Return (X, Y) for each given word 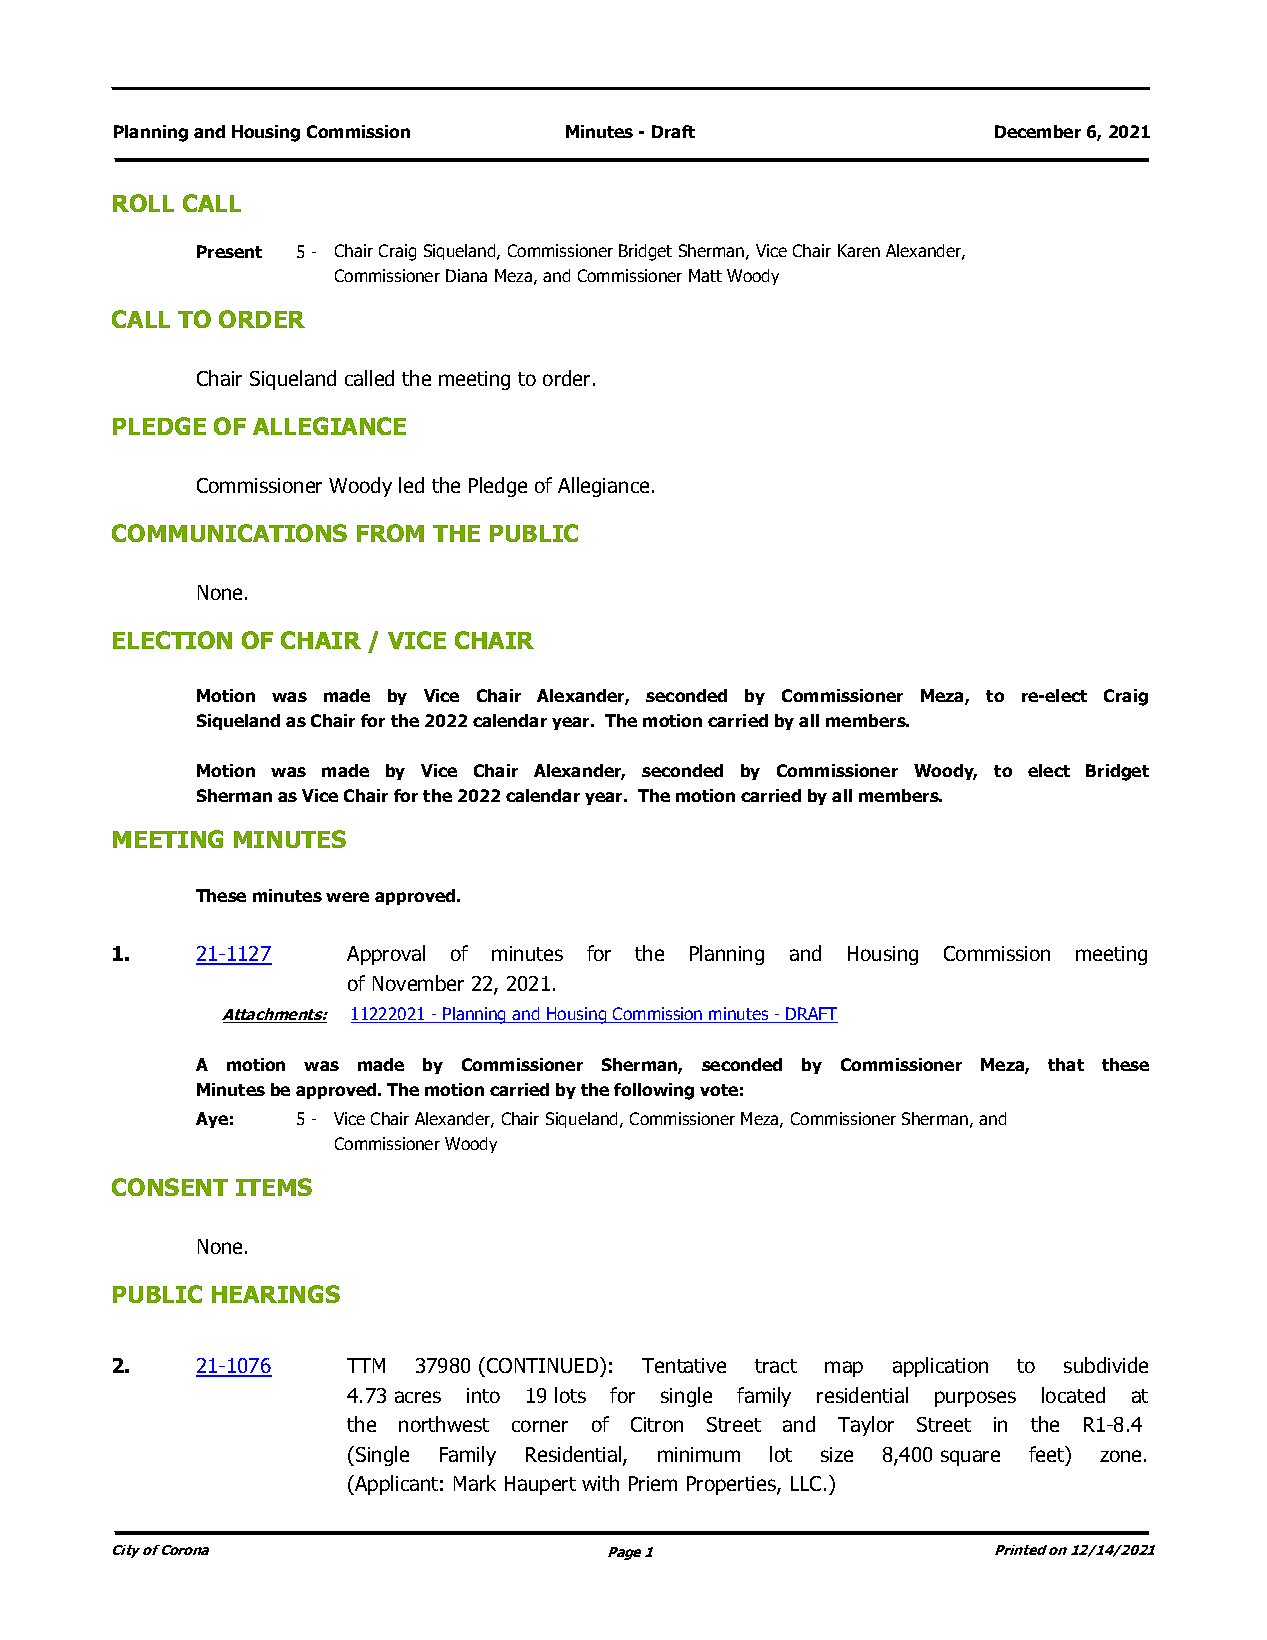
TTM (366, 1365)
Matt (705, 275)
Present (229, 251)
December (1038, 131)
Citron (657, 1424)
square (970, 1458)
